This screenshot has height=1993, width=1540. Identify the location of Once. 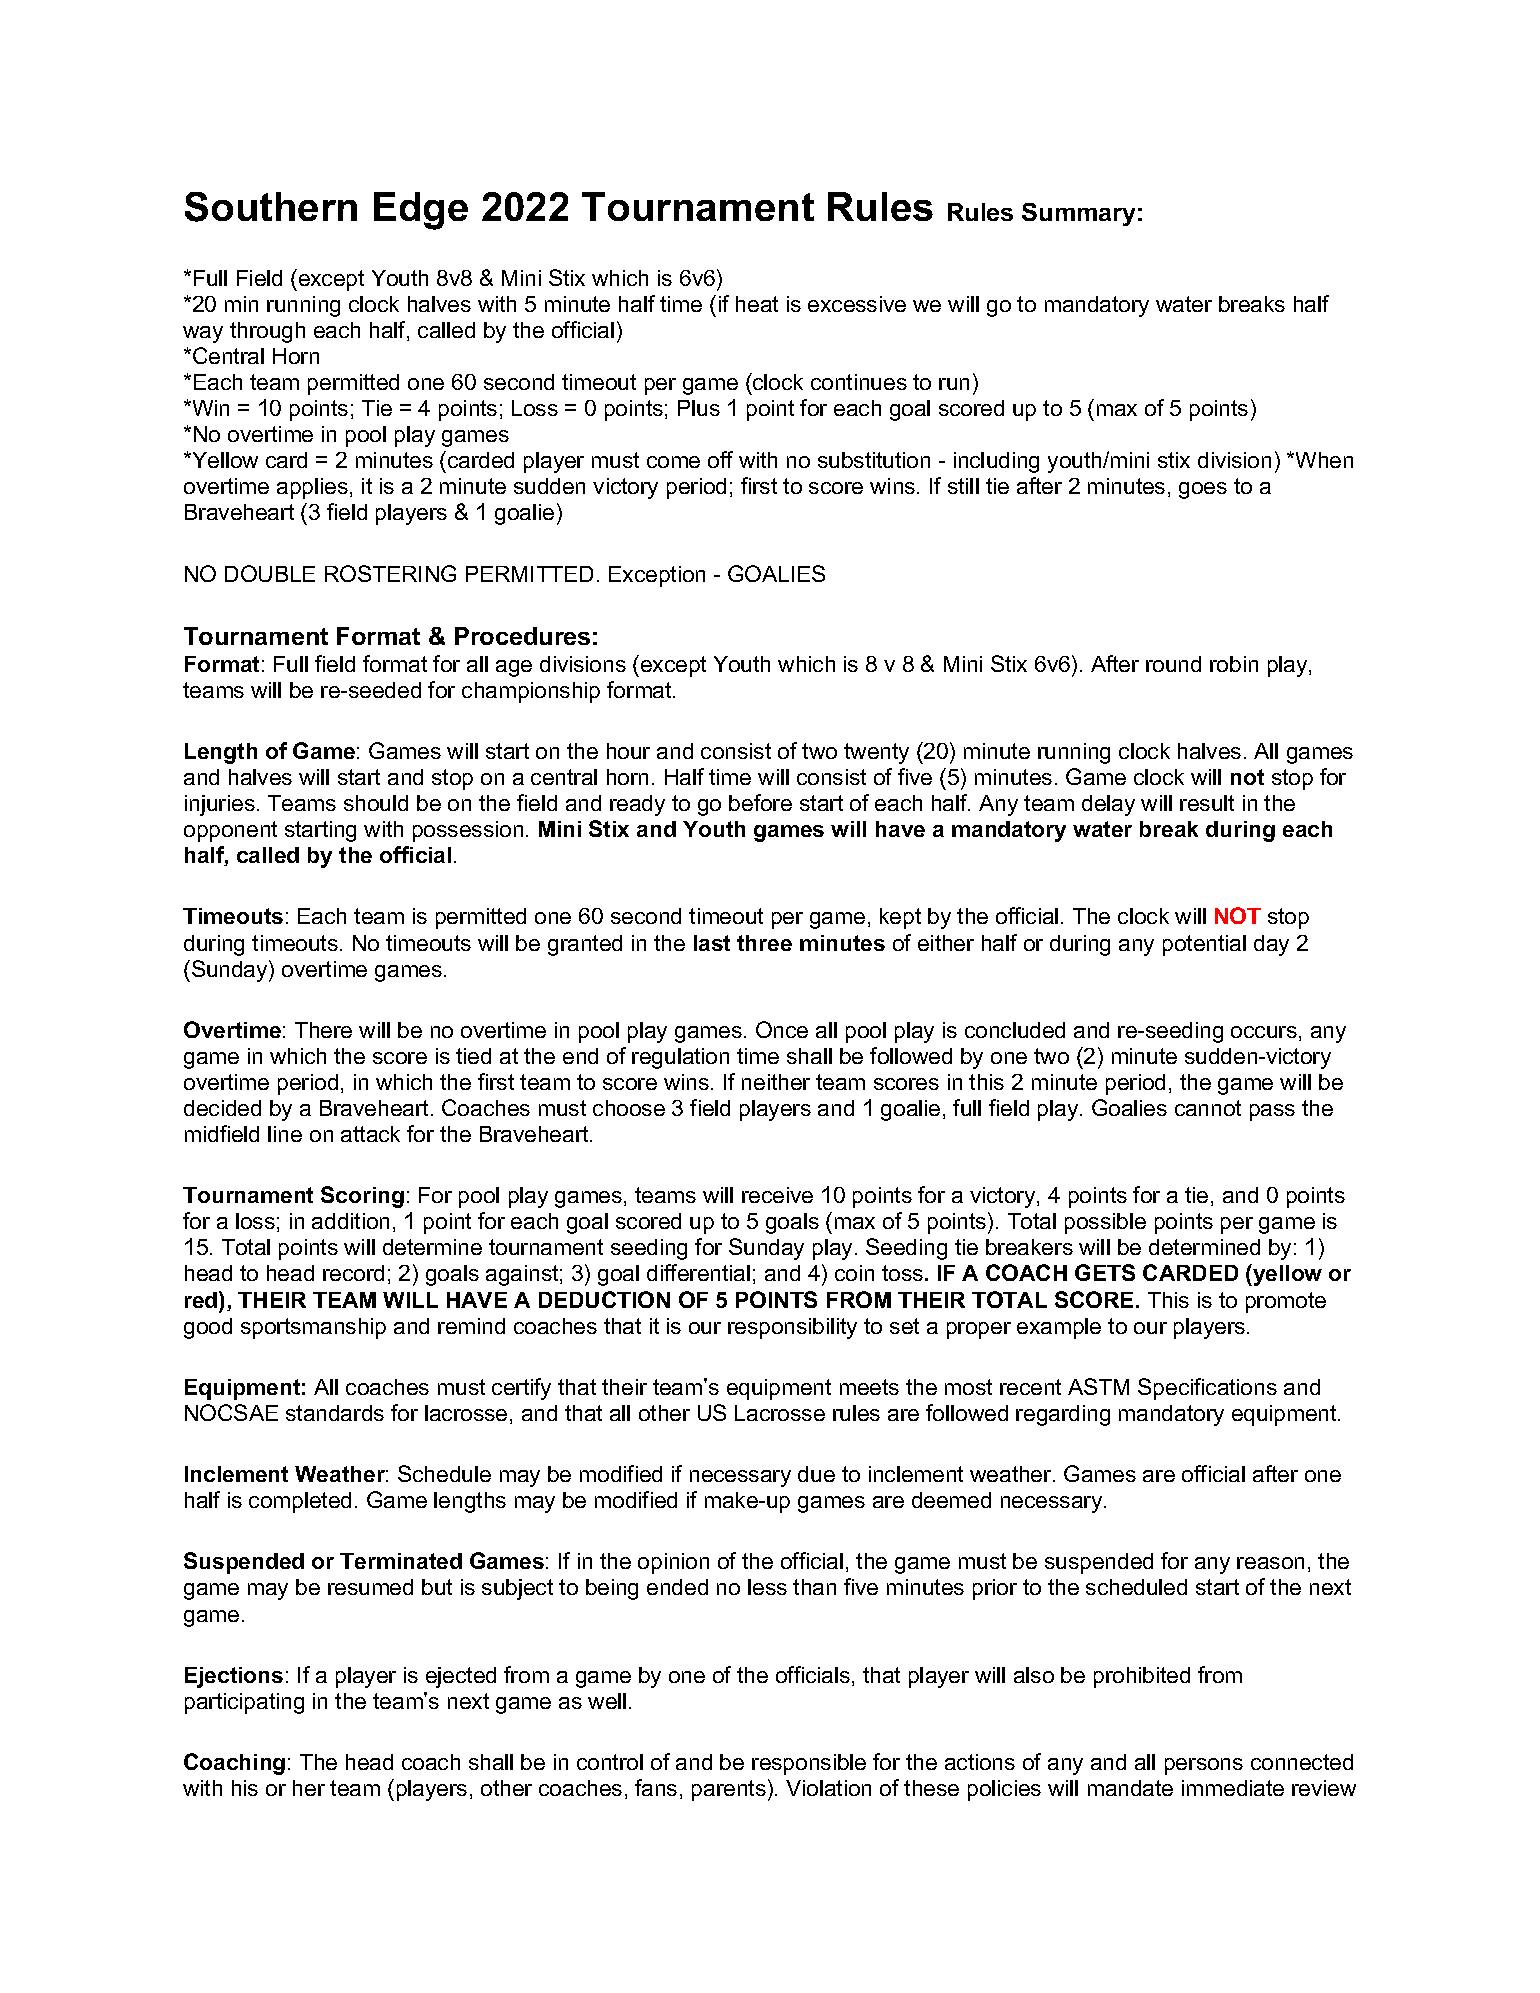
(782, 1029).
